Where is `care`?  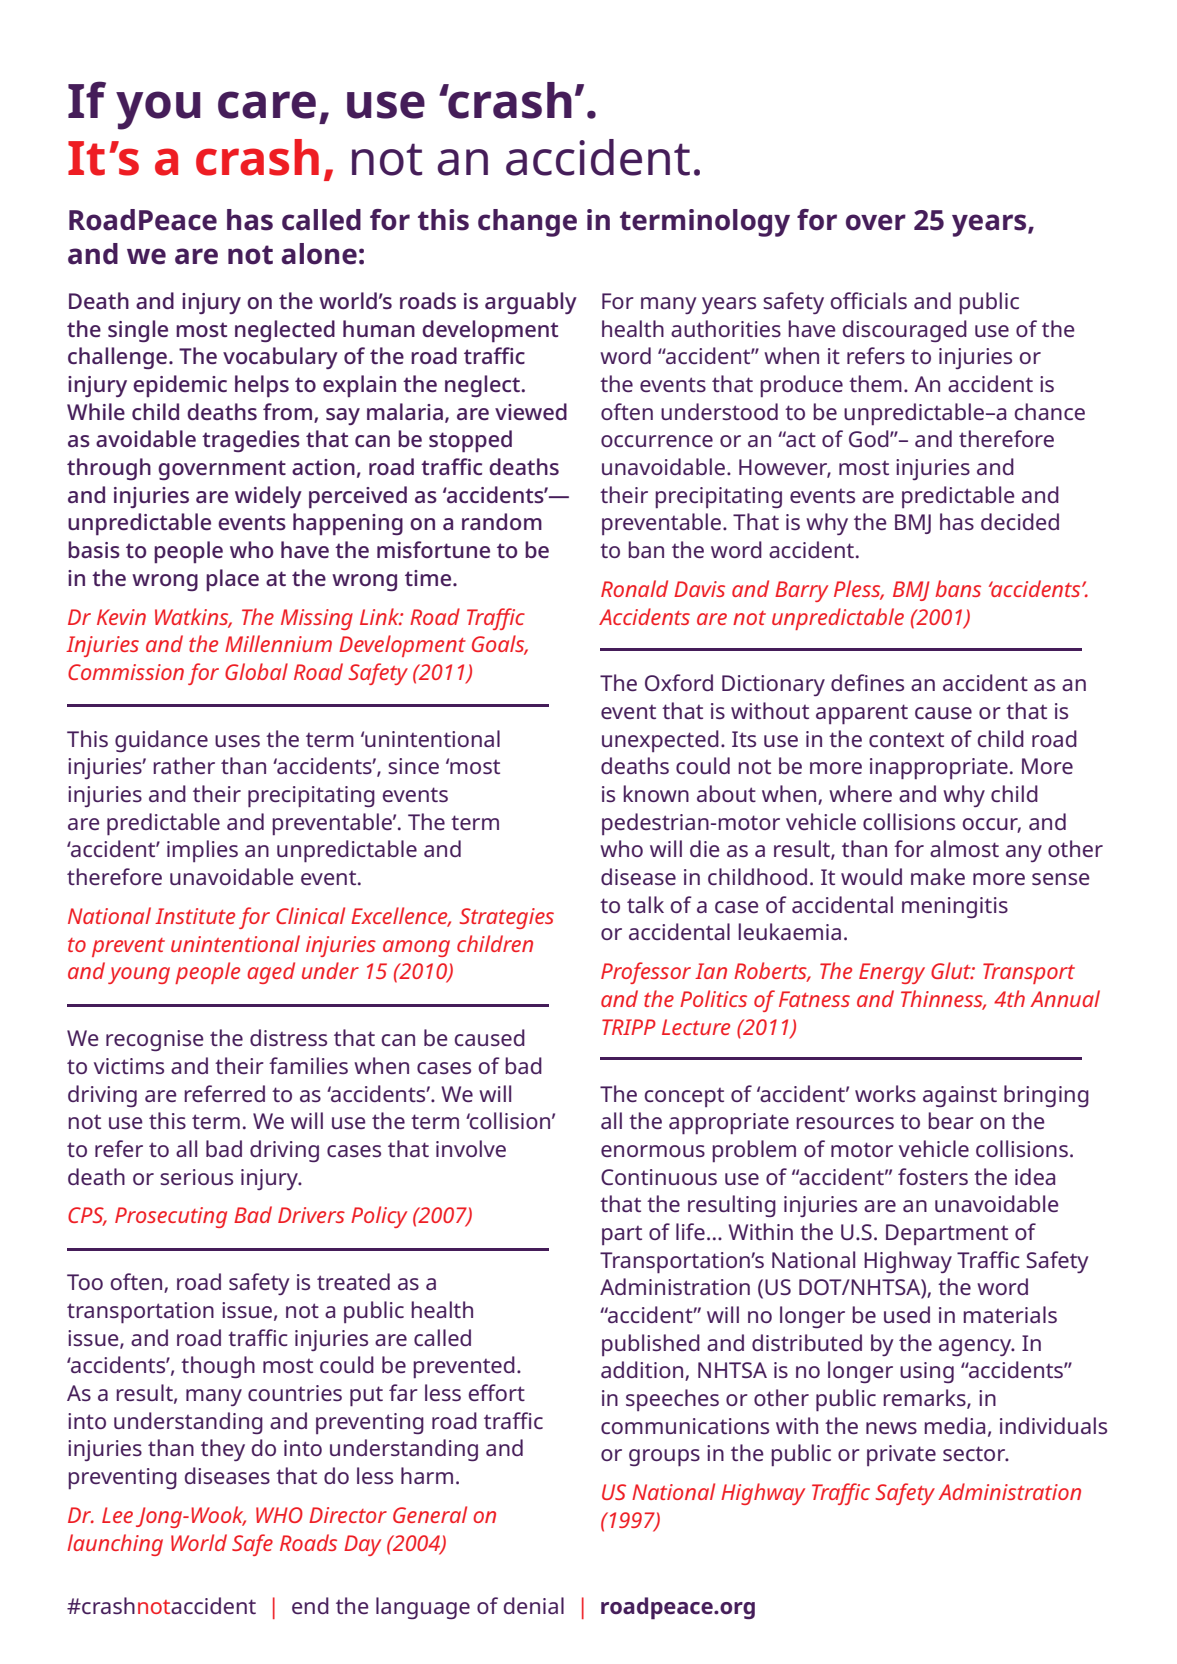 care is located at coordinates (267, 105).
